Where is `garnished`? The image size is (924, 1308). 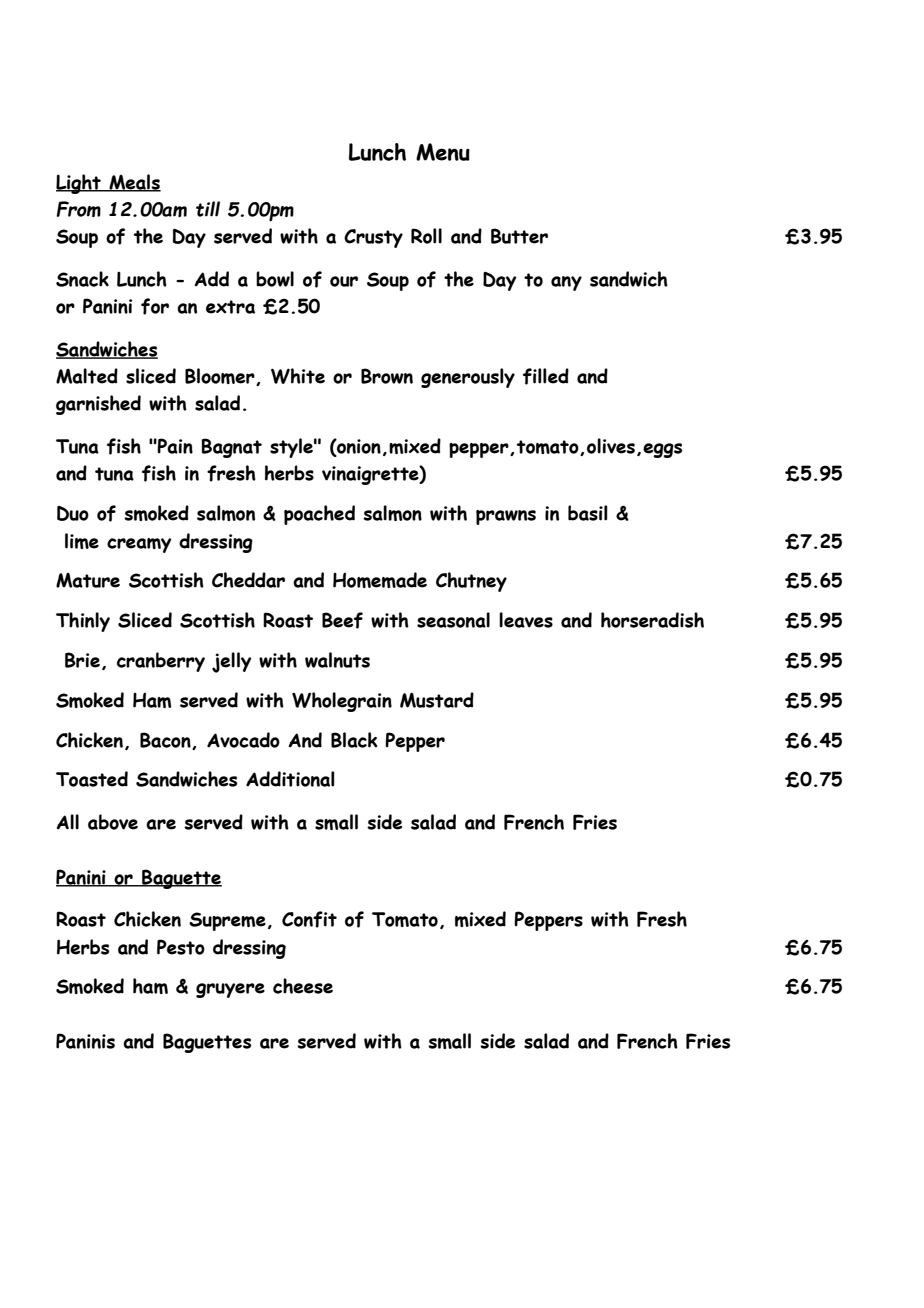
garnished is located at coordinates (98, 405).
